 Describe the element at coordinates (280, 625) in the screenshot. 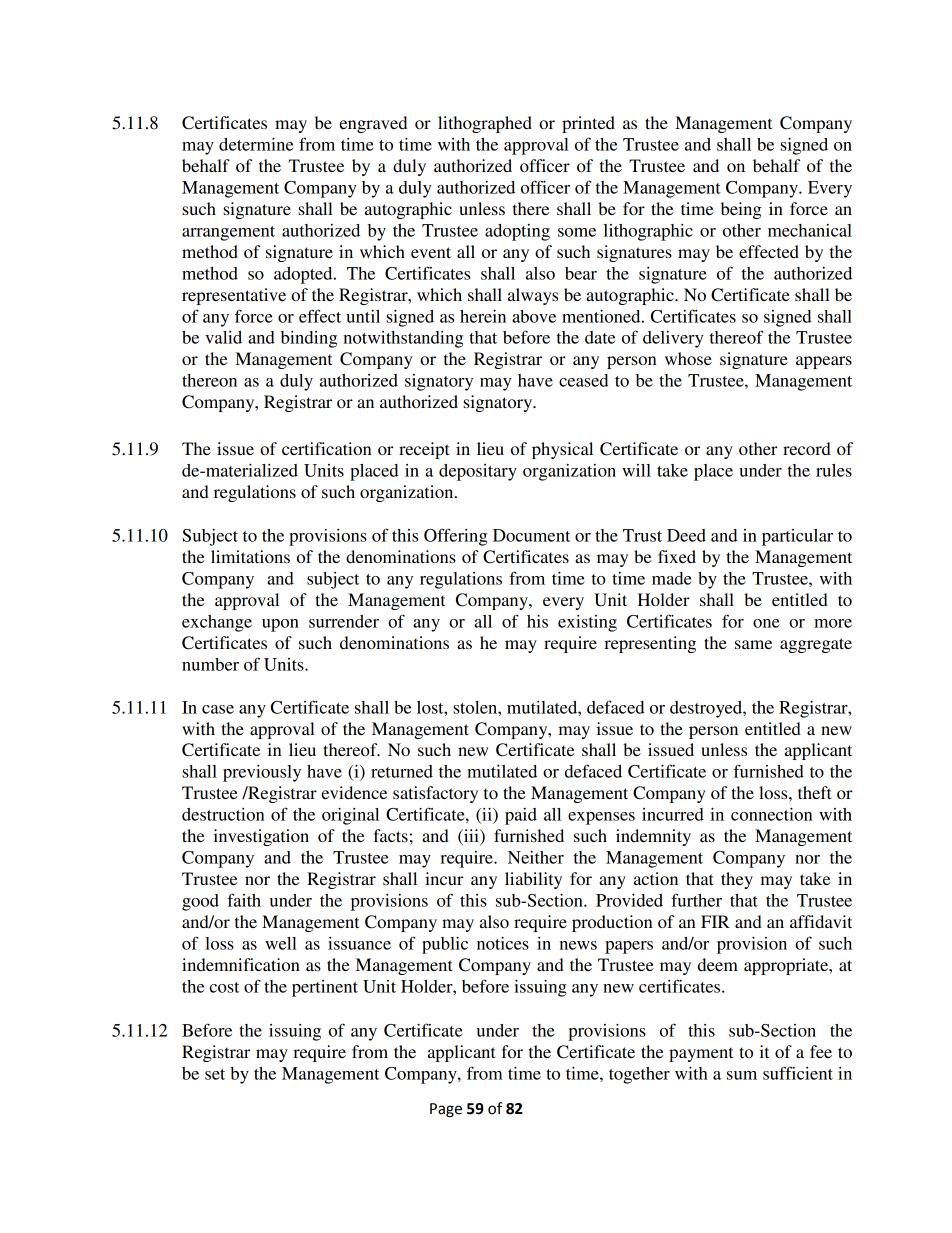

I see `upon` at that location.
